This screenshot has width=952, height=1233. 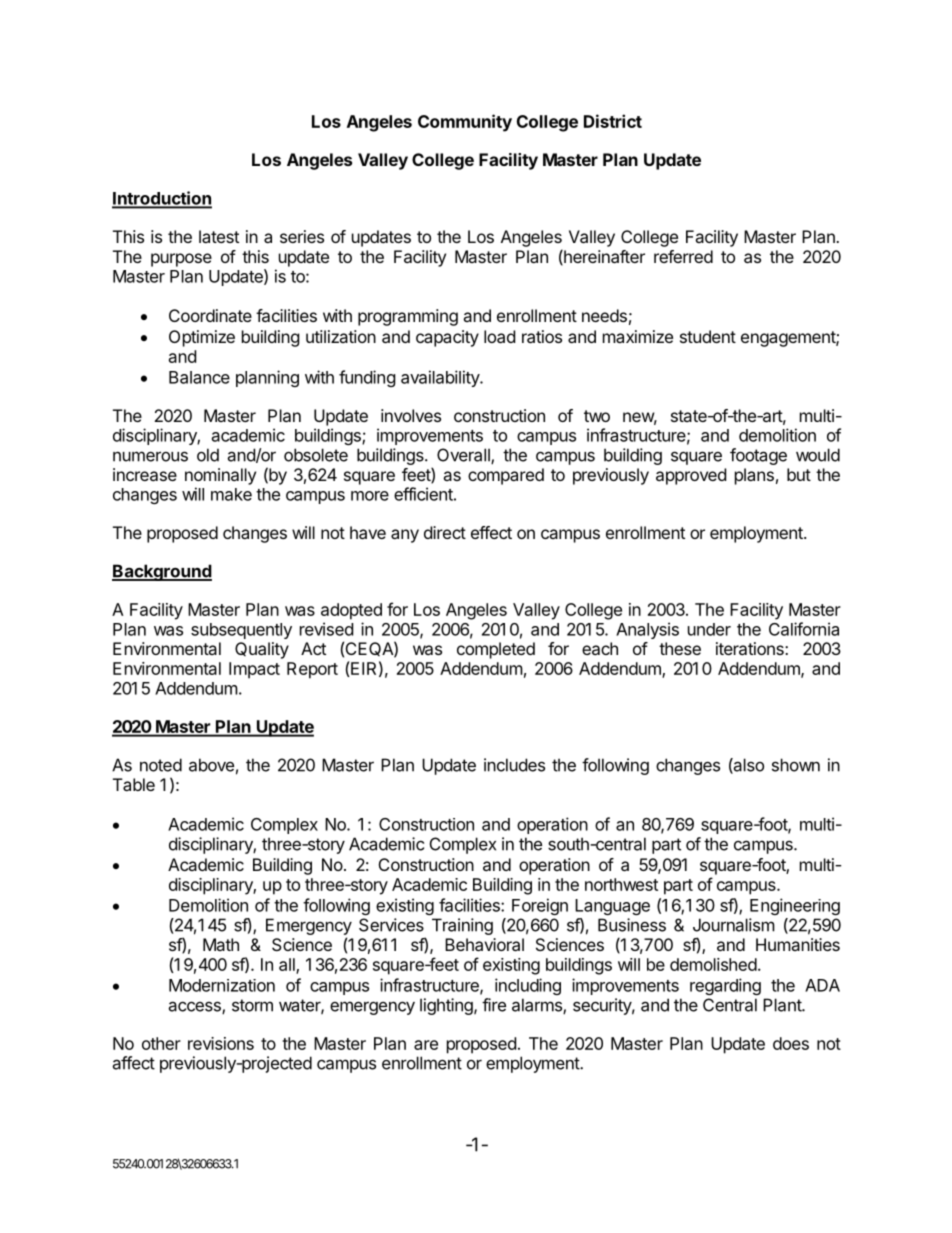 What do you see at coordinates (465, 123) in the screenshot?
I see `Community` at bounding box center [465, 123].
